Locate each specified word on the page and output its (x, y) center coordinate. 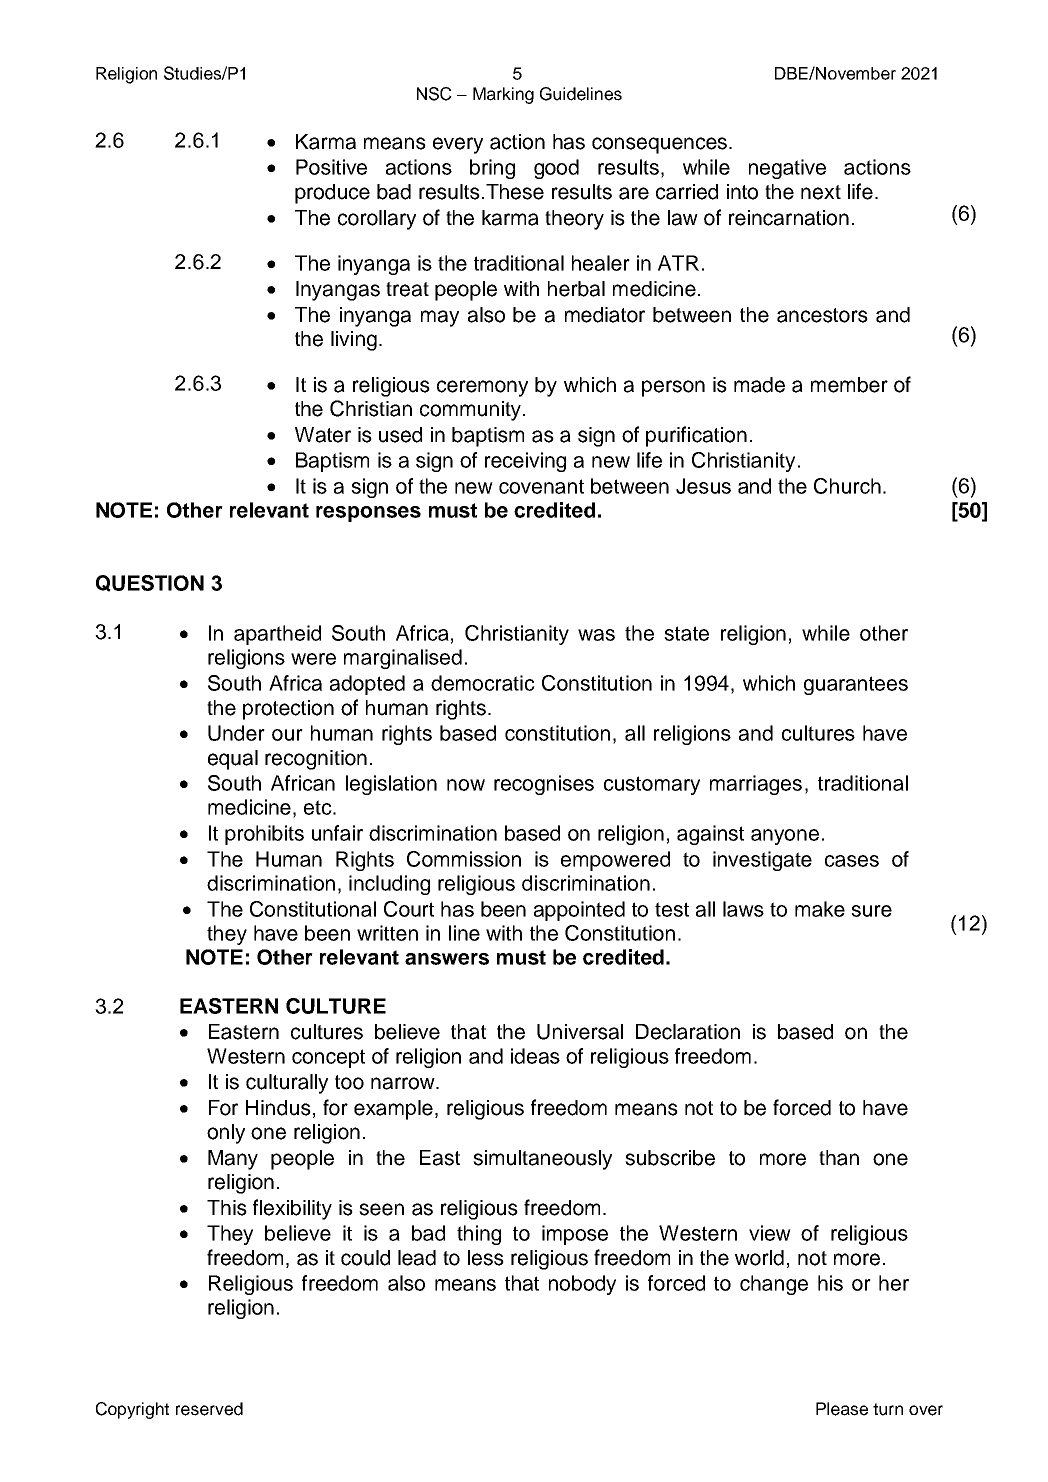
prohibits (264, 835)
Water (323, 435)
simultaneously (542, 1160)
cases (852, 861)
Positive (331, 167)
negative (787, 169)
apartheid (277, 635)
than (839, 1158)
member (849, 385)
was (596, 635)
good (556, 169)
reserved (209, 1409)
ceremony (482, 388)
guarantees (856, 685)
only (226, 1134)
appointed (579, 911)
